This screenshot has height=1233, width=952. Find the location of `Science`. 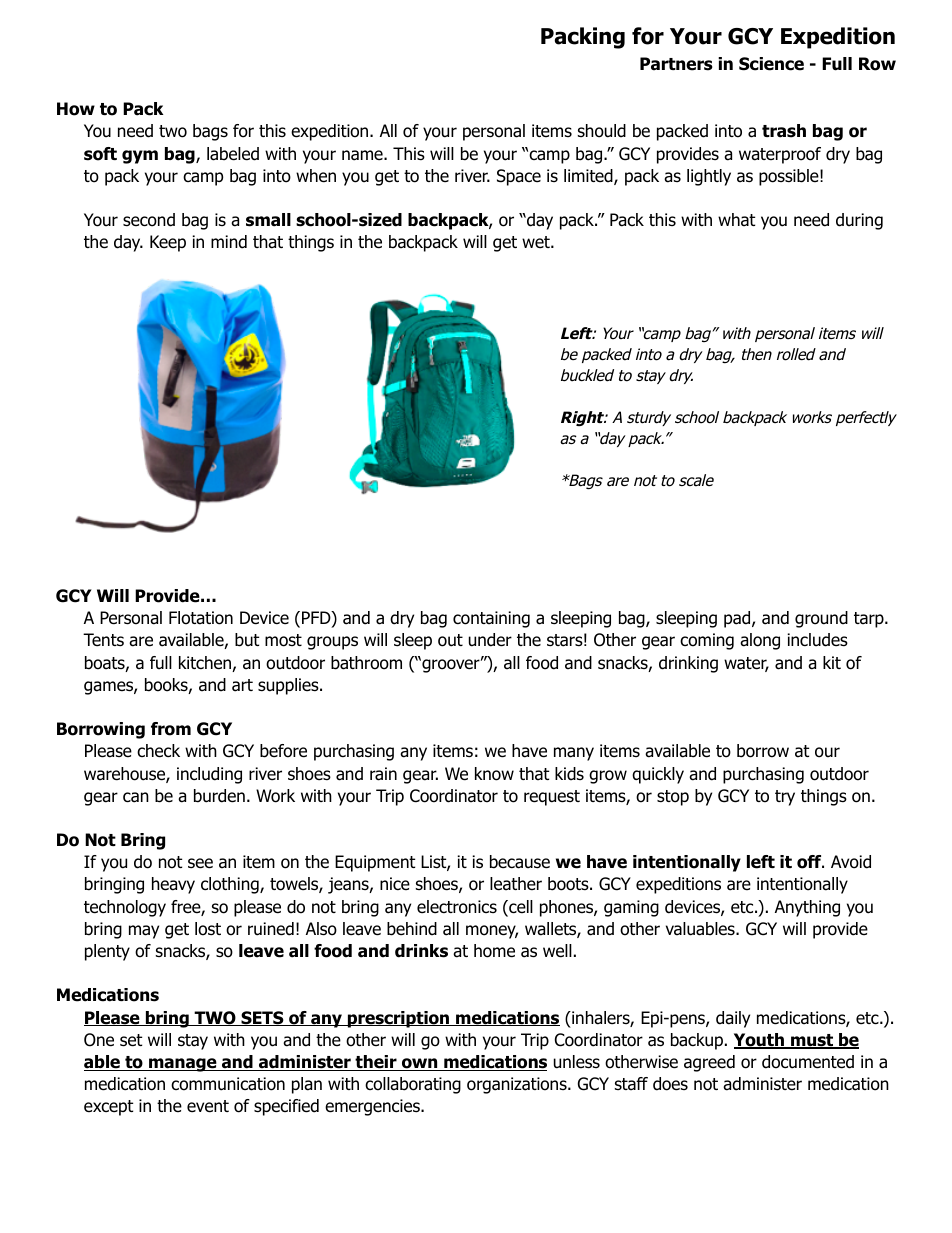

Science is located at coordinates (771, 64).
